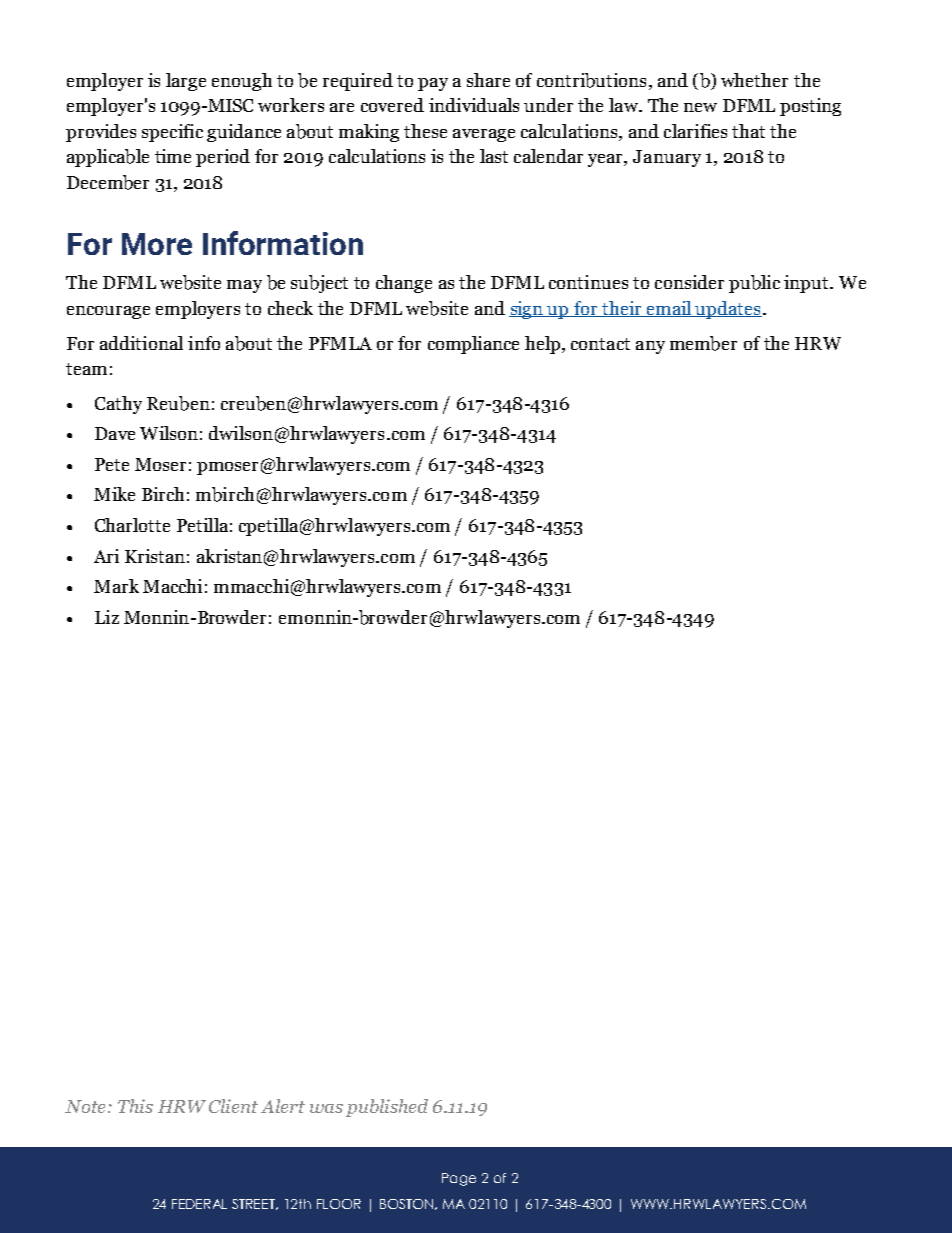 The width and height of the screenshot is (952, 1233). What do you see at coordinates (172, 133) in the screenshot?
I see `specific` at bounding box center [172, 133].
